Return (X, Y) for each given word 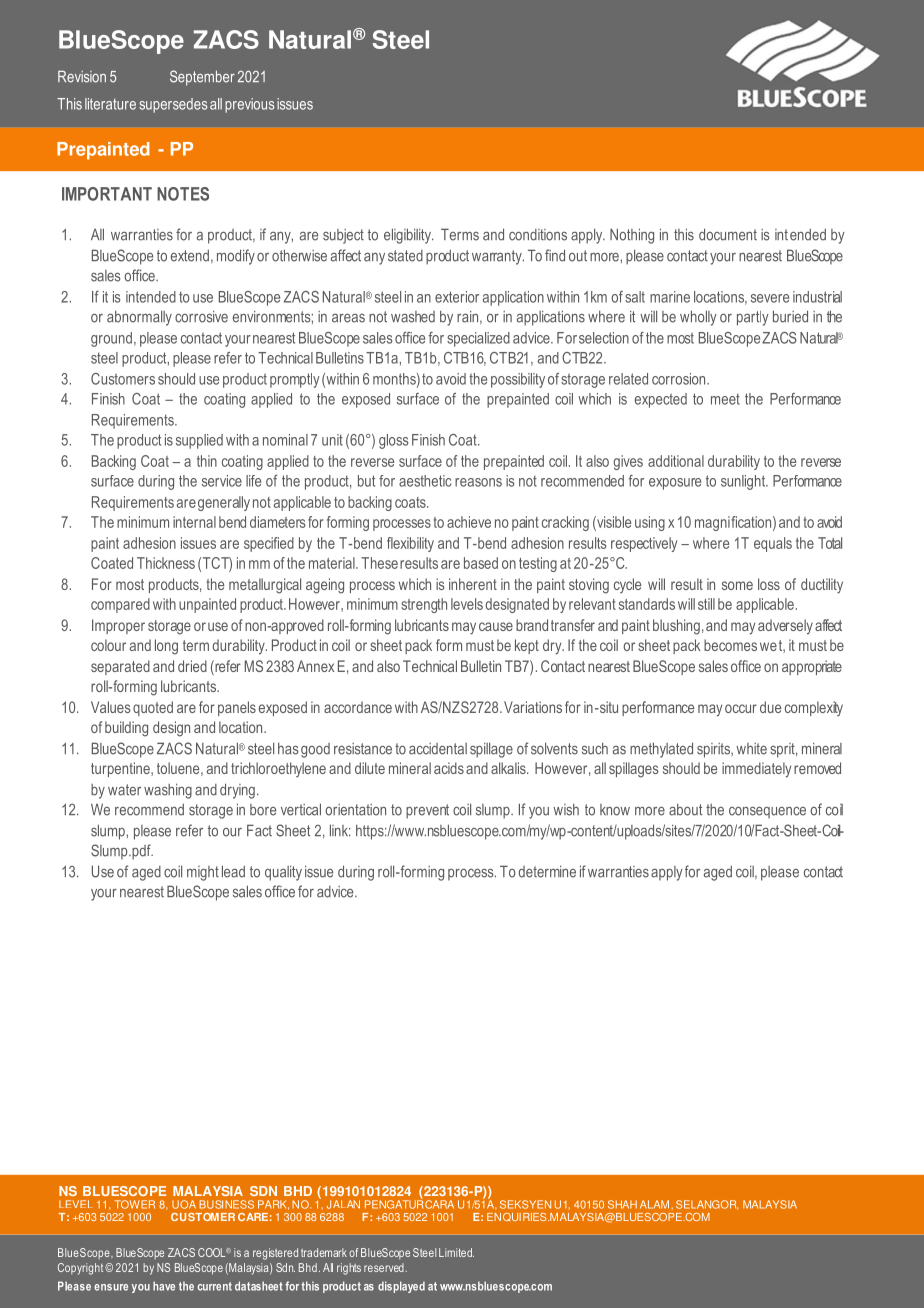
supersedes (173, 105)
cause (496, 626)
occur (741, 708)
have (164, 1286)
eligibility (408, 236)
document (728, 234)
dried (192, 666)
